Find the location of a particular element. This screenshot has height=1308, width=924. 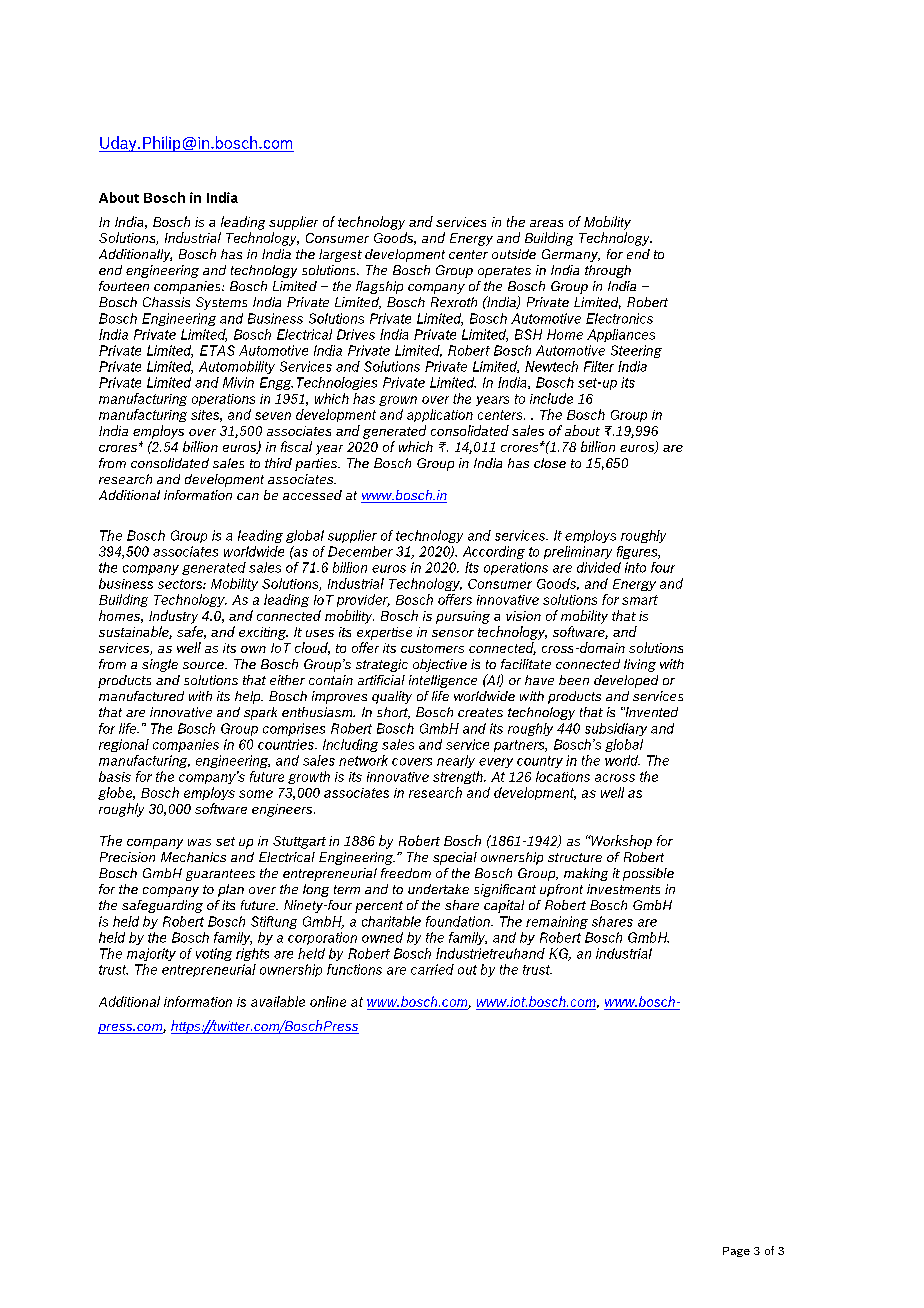

available is located at coordinates (278, 1001).
